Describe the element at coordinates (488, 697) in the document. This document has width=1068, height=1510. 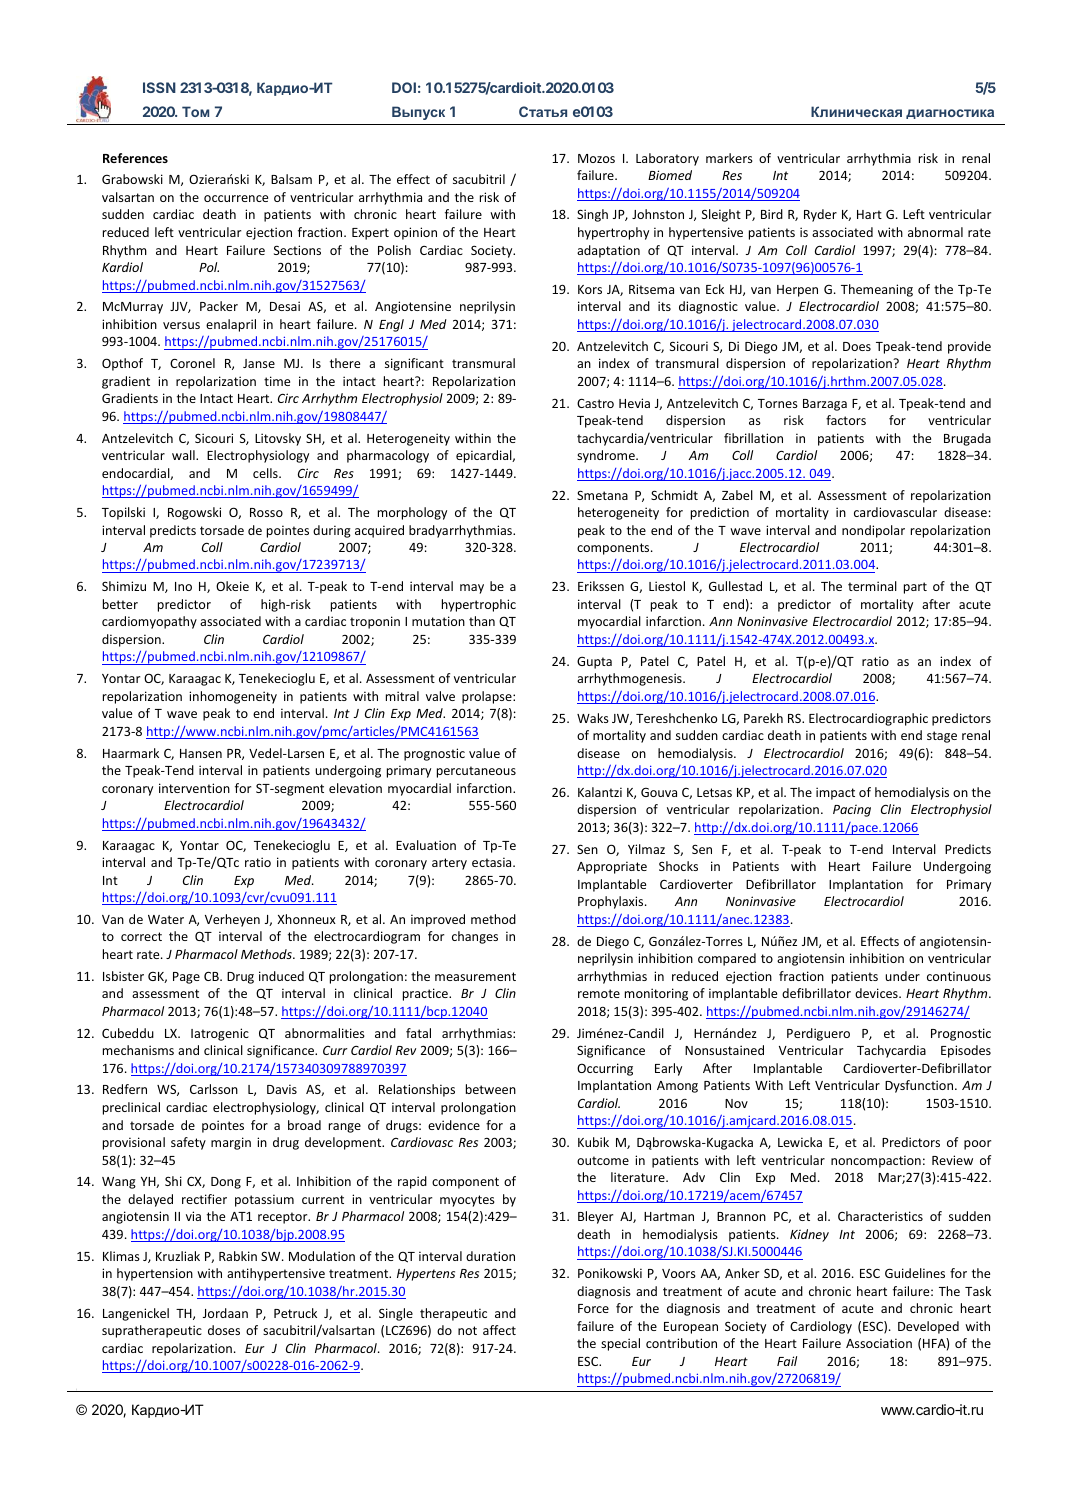
I see `prolapse` at that location.
